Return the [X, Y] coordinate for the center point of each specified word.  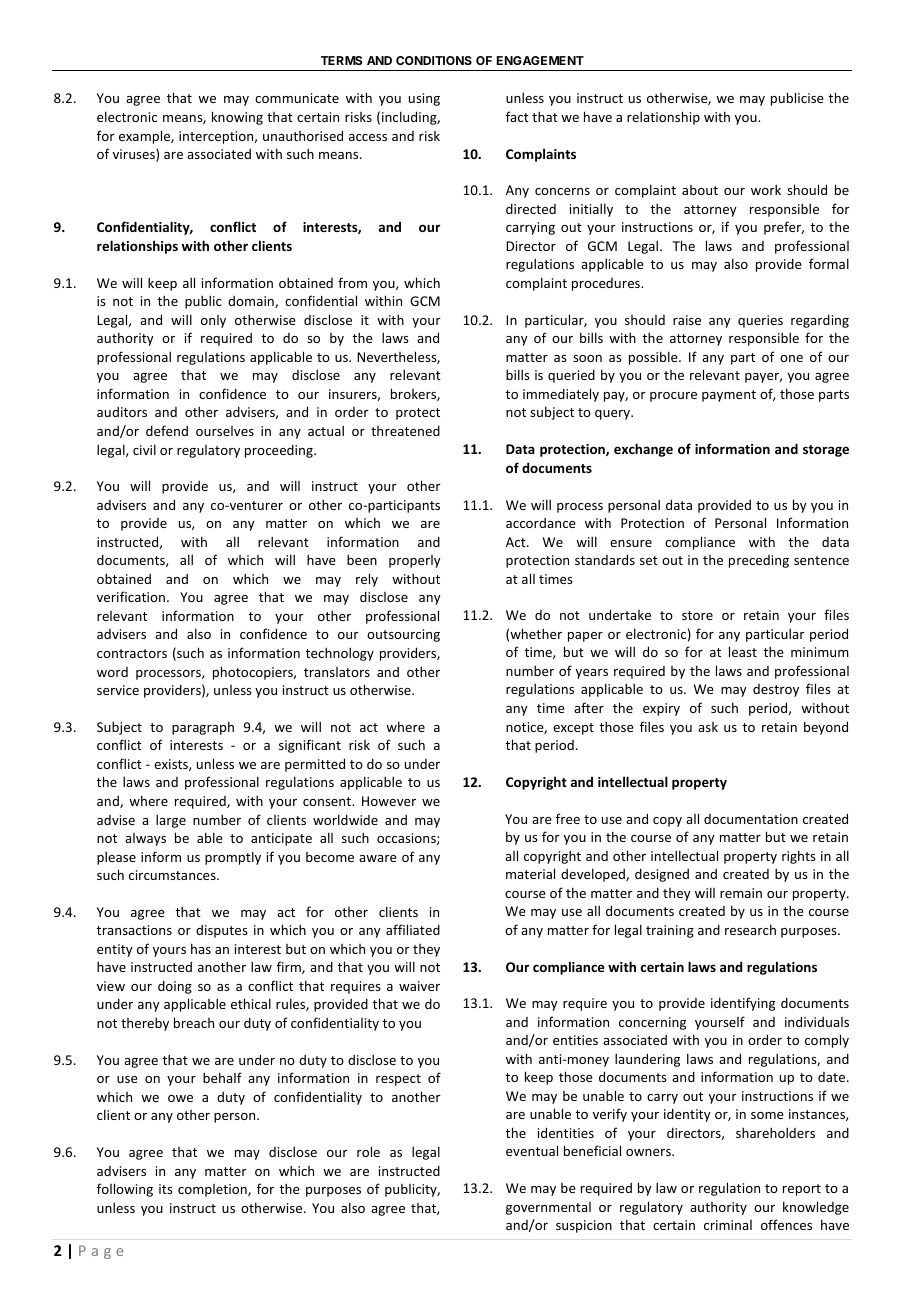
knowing [237, 118]
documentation [751, 819]
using [424, 99]
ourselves [225, 431]
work [766, 189]
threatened [405, 430]
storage [826, 451]
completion [213, 1190]
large [171, 821]
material [530, 873]
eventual [532, 1150]
